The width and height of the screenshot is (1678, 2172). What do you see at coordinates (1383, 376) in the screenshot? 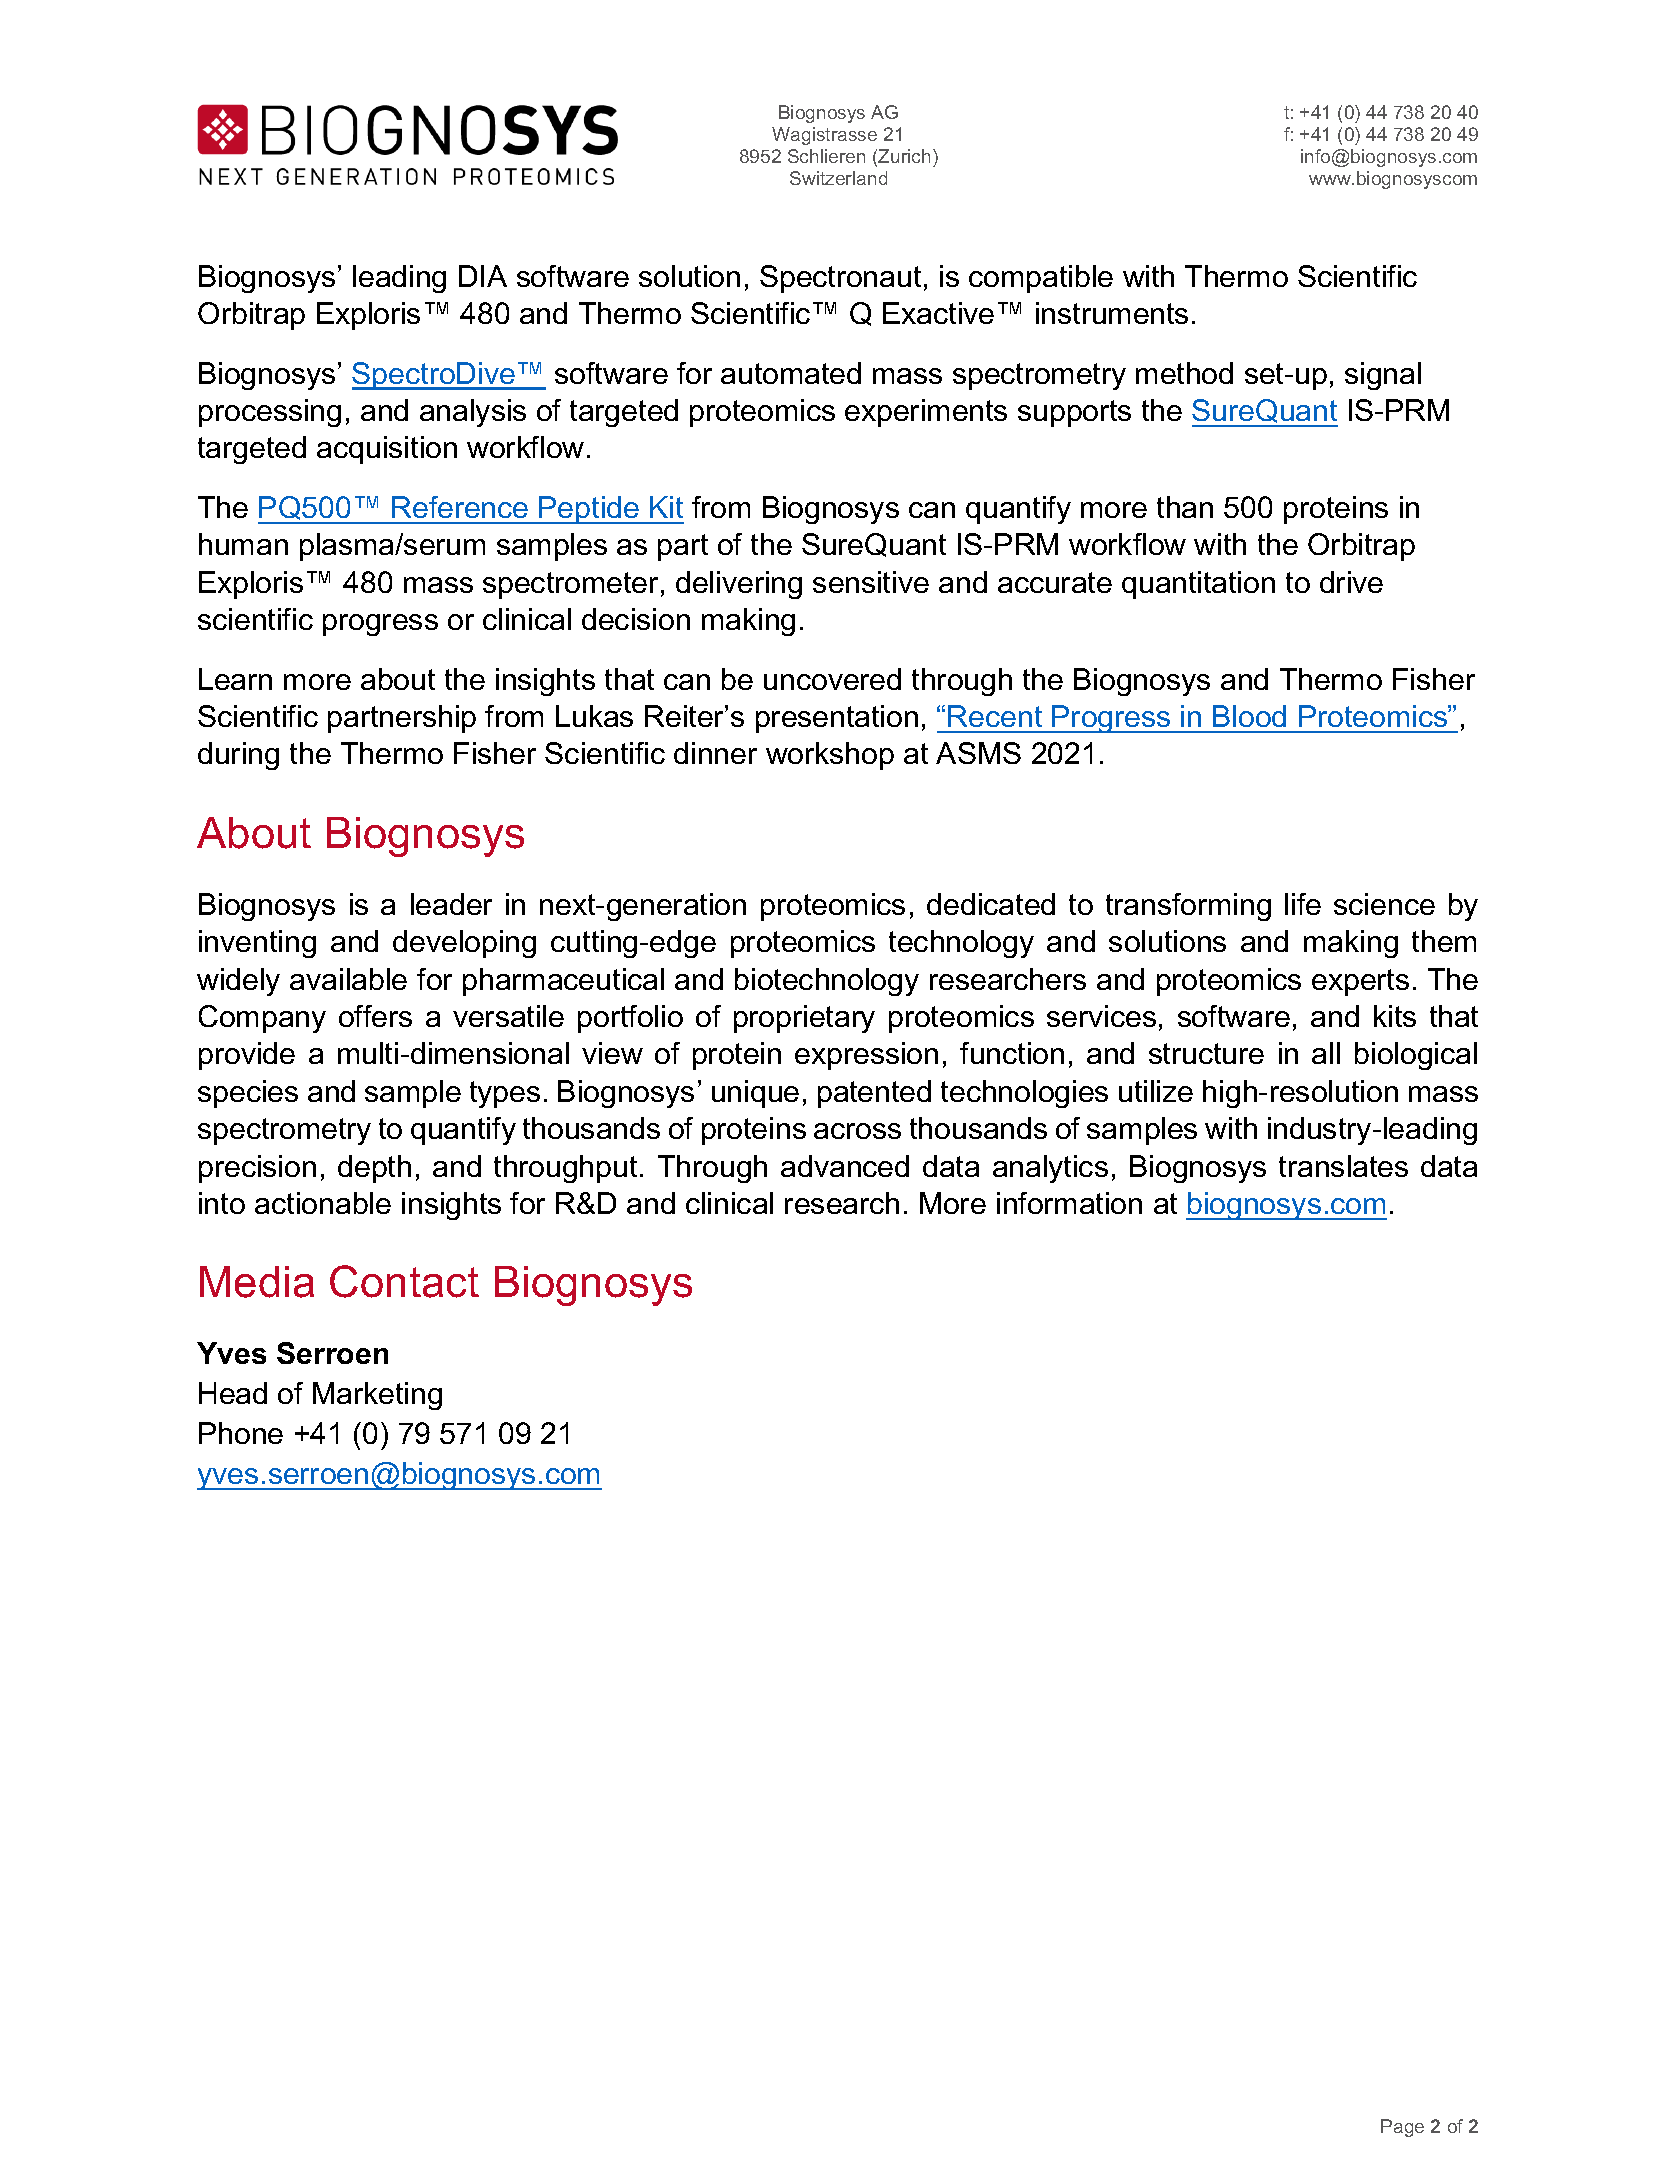
I see `signal` at bounding box center [1383, 376].
